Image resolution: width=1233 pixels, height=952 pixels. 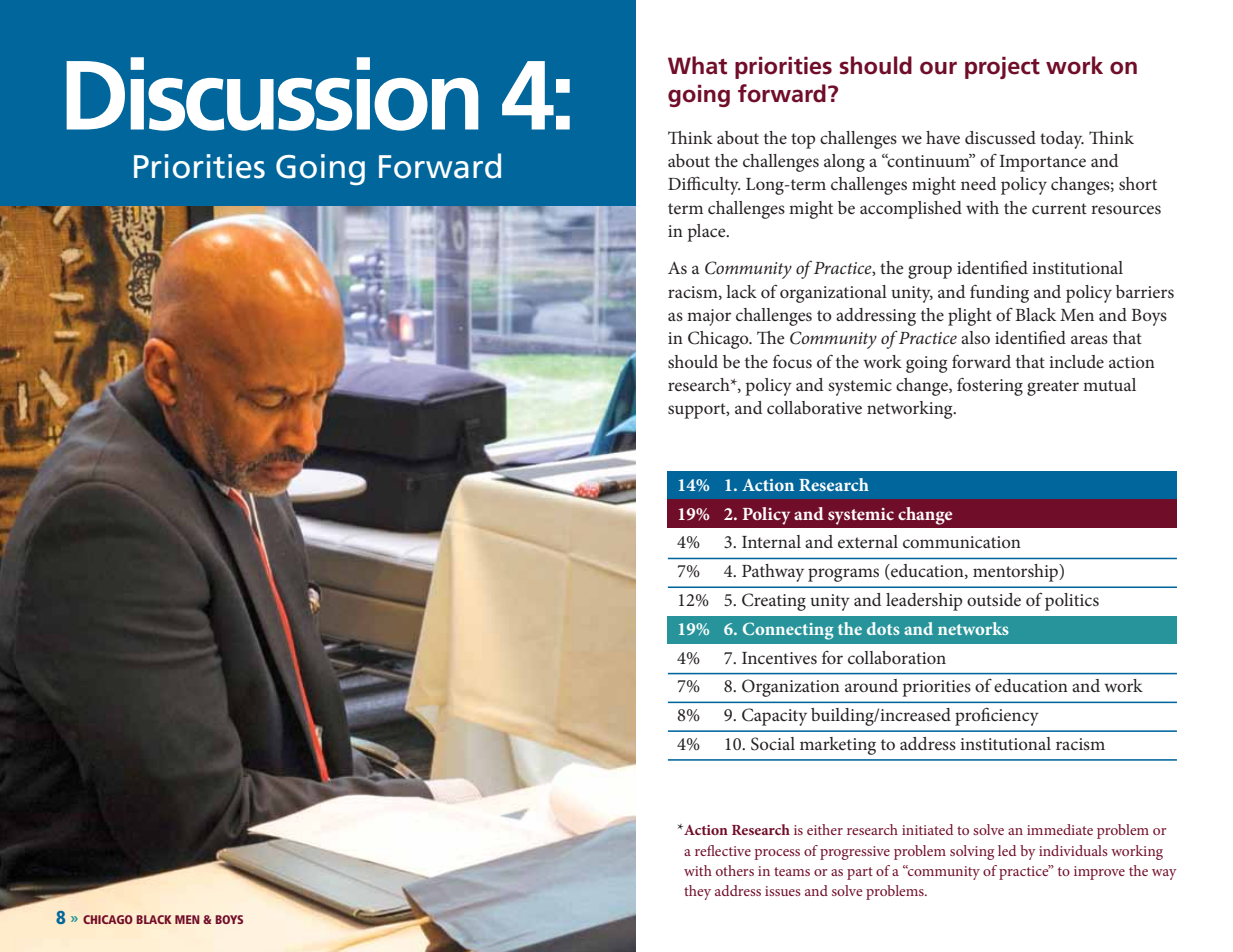 I want to click on project, so click(x=1002, y=68).
